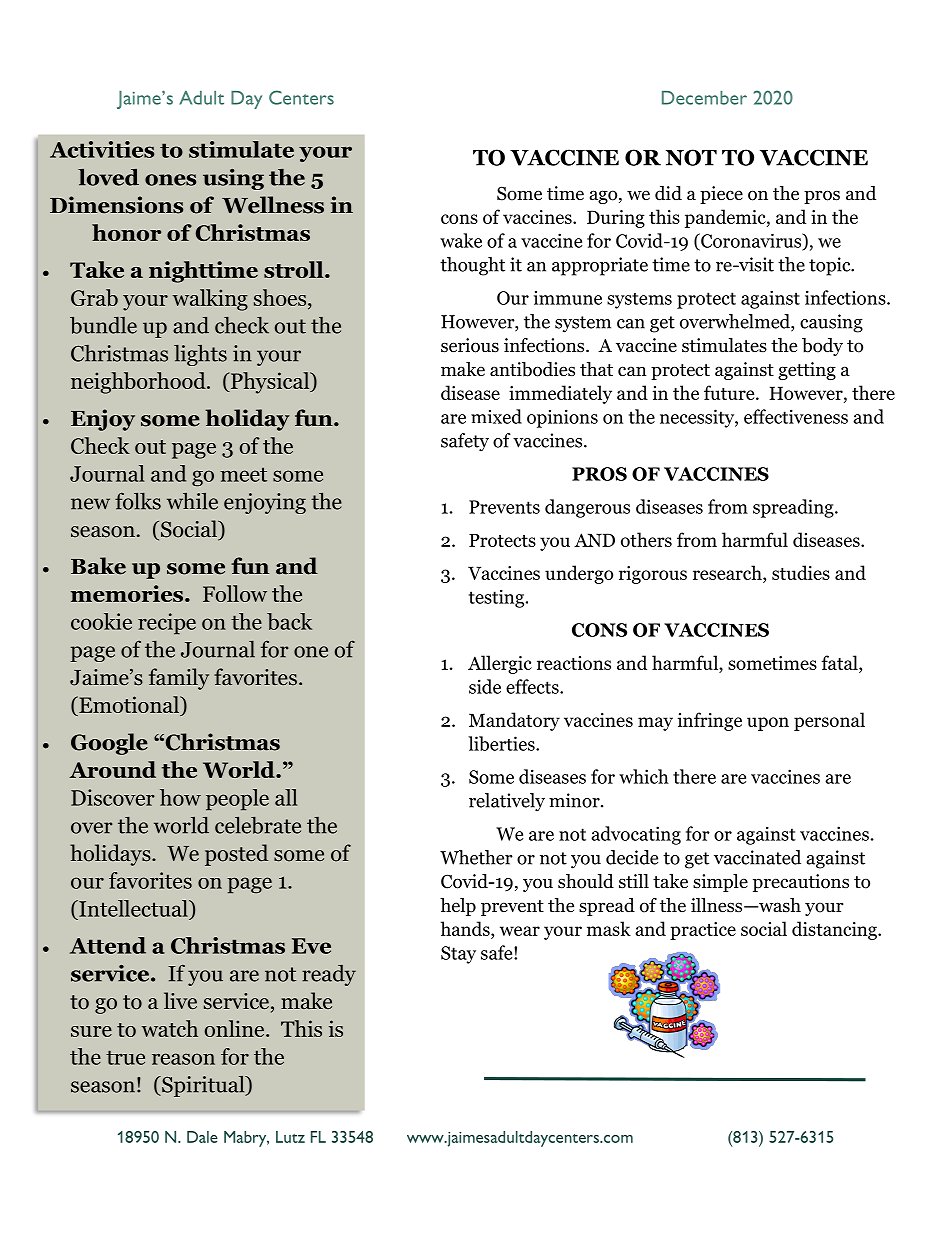 The height and width of the document is (1233, 952). What do you see at coordinates (728, 572) in the document?
I see `research` at bounding box center [728, 572].
